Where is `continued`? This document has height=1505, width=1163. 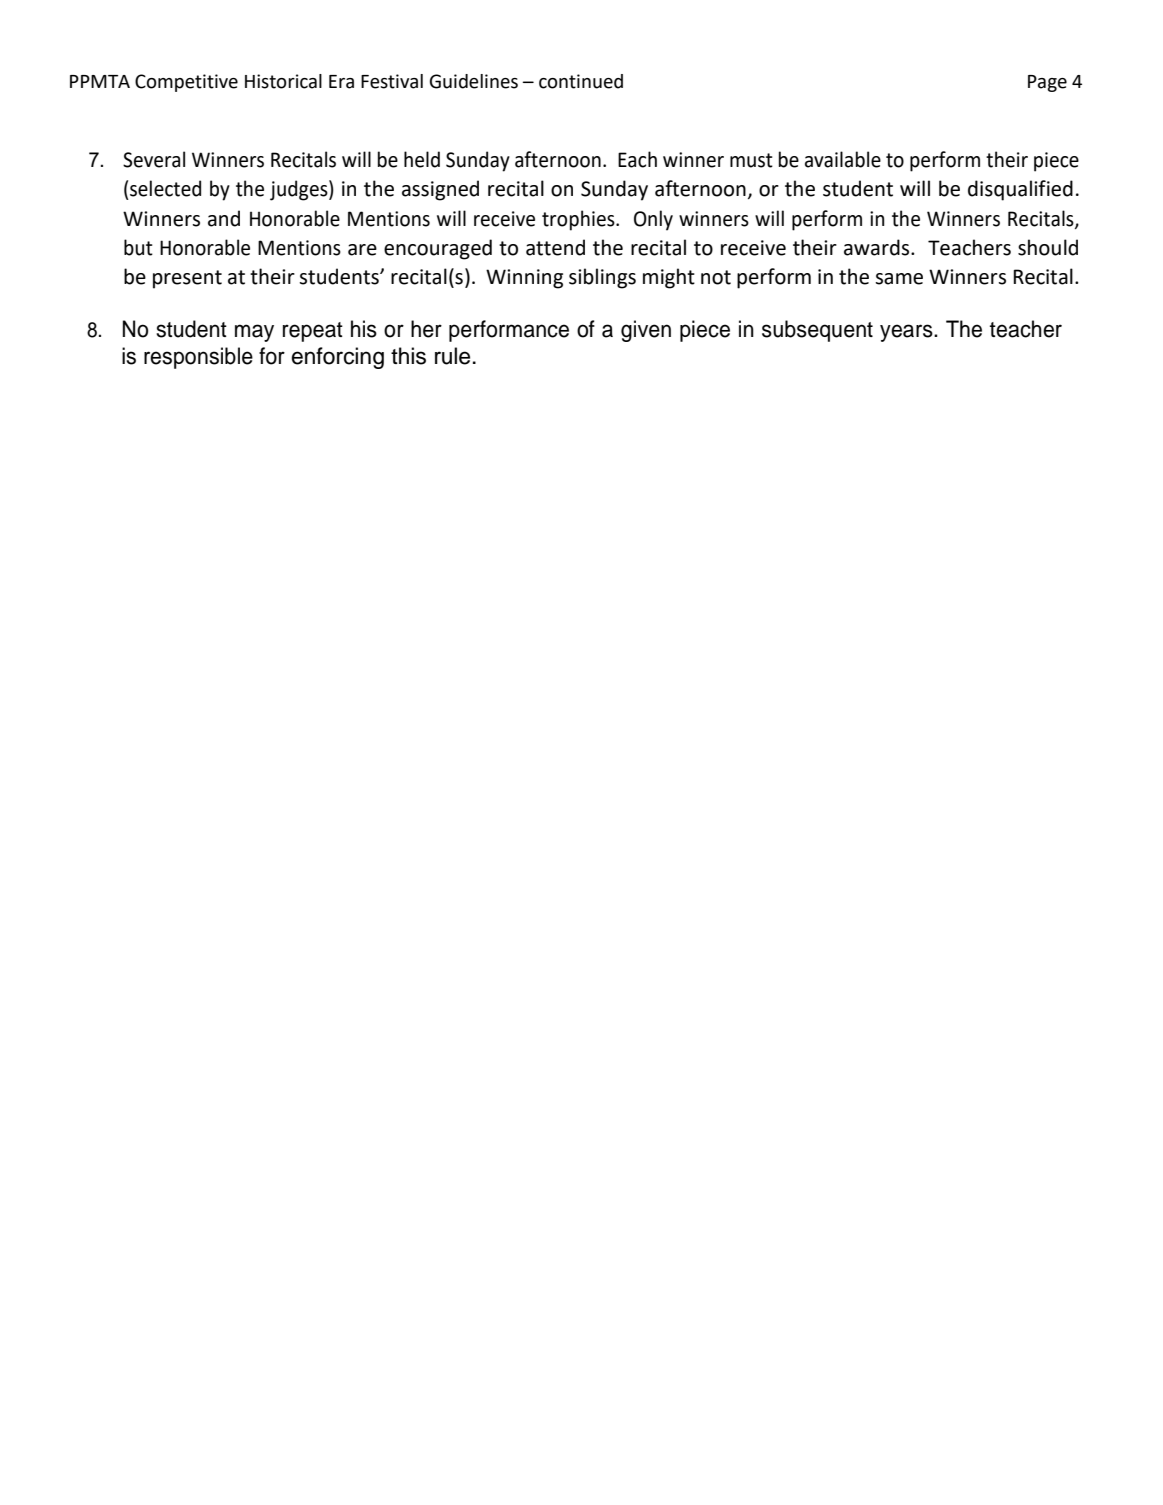
continued is located at coordinates (581, 81).
